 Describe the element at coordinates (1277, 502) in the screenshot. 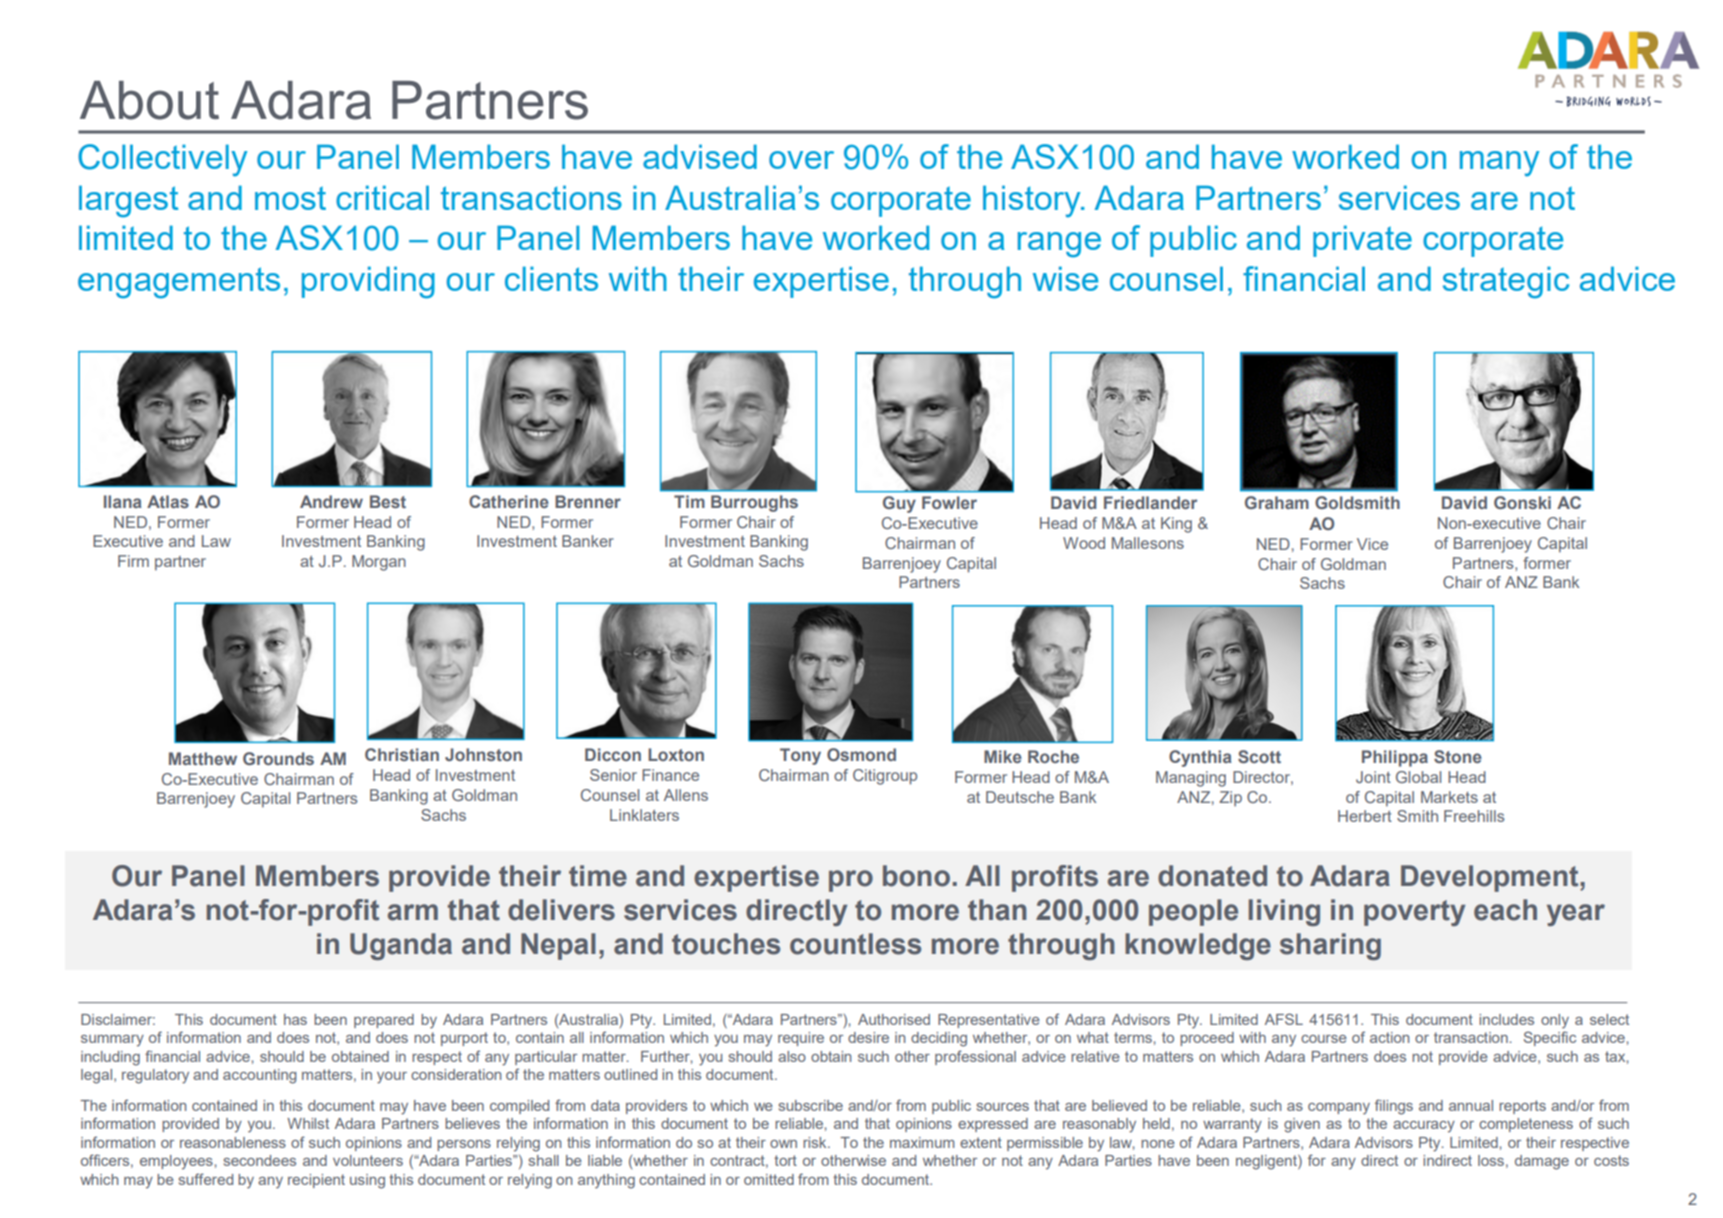

I see `Graham` at that location.
